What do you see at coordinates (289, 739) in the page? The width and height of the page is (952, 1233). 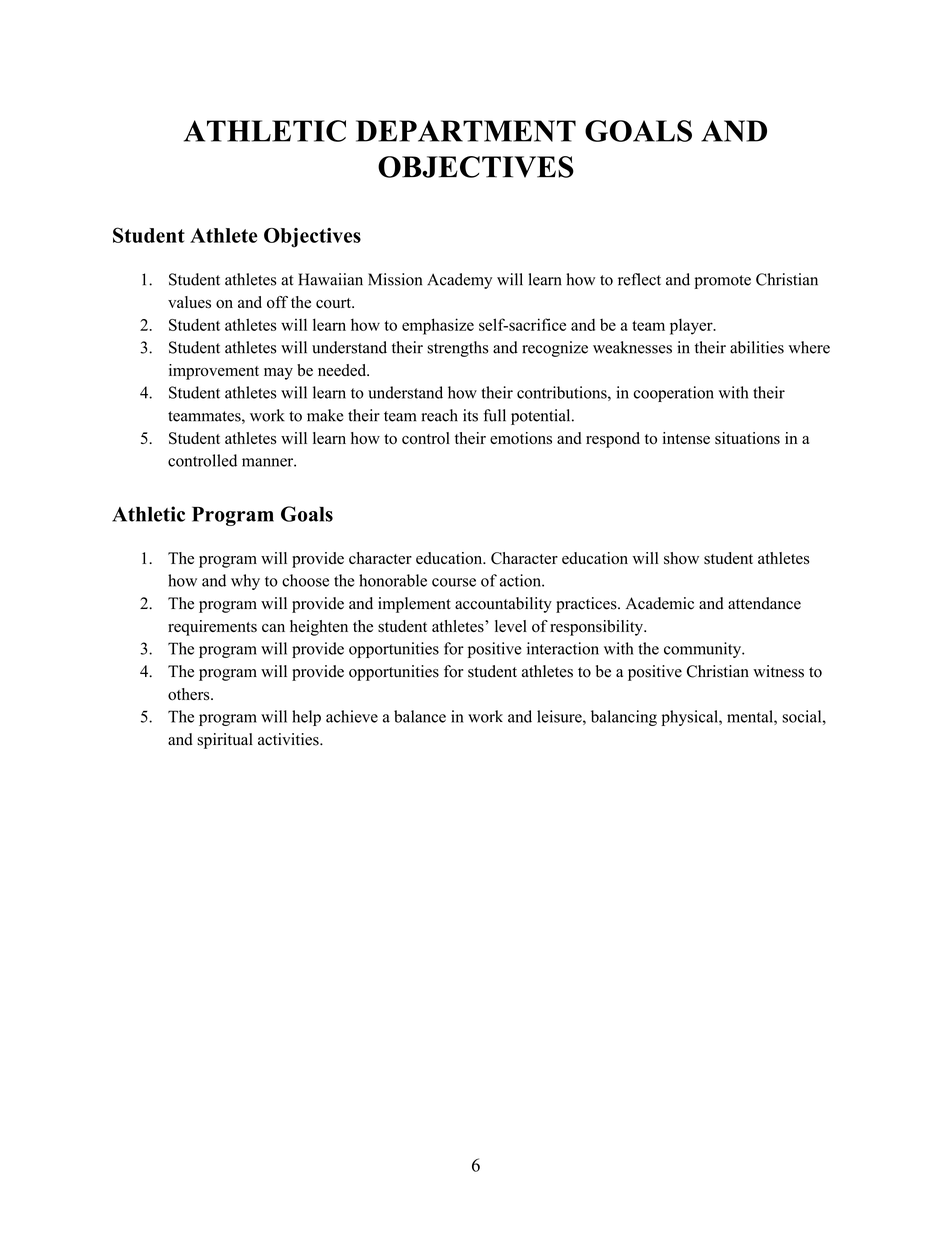 I see `activities` at bounding box center [289, 739].
